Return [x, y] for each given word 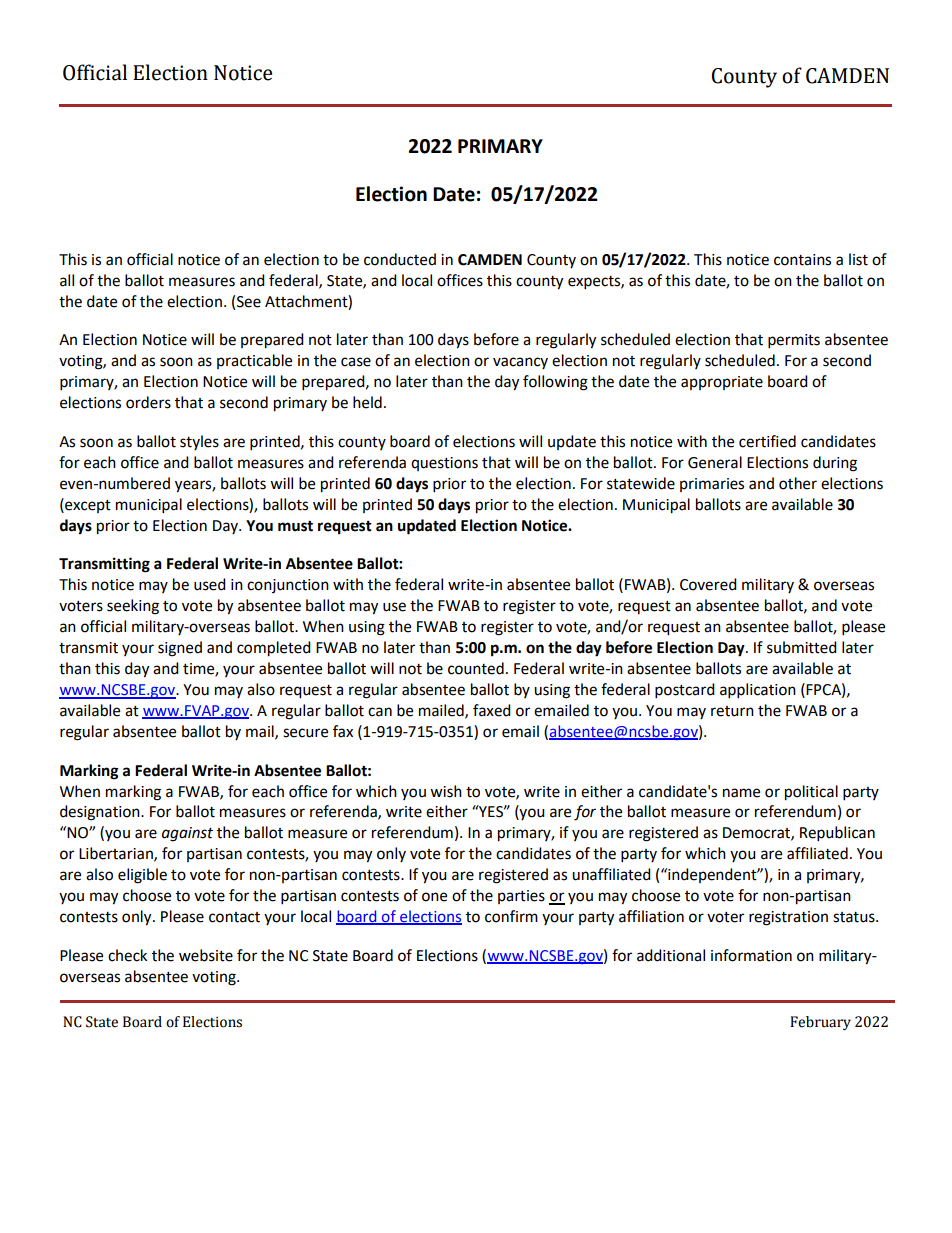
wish [446, 791]
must [295, 526]
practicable [254, 361]
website [206, 955]
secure [305, 733]
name [741, 793]
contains [802, 260]
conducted [400, 259]
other [798, 483]
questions [444, 464]
